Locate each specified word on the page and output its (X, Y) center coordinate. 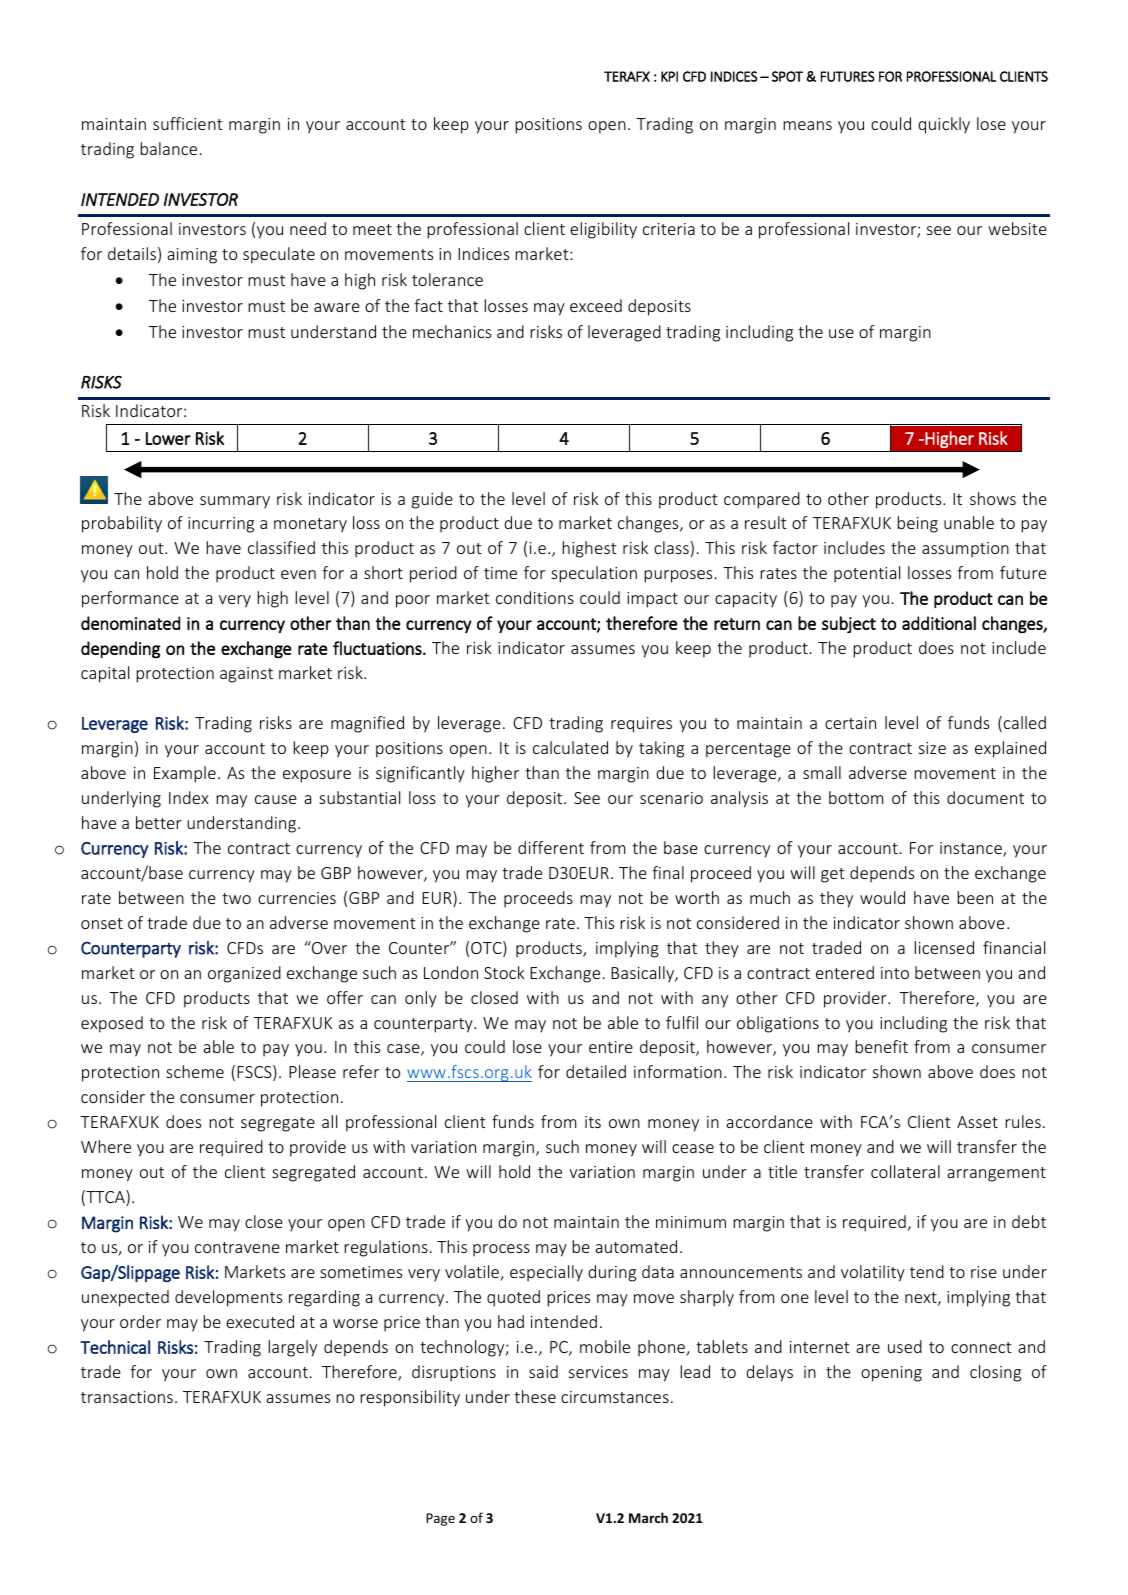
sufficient (188, 123)
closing (995, 1373)
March (648, 1517)
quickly (944, 125)
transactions (127, 1397)
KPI (669, 76)
